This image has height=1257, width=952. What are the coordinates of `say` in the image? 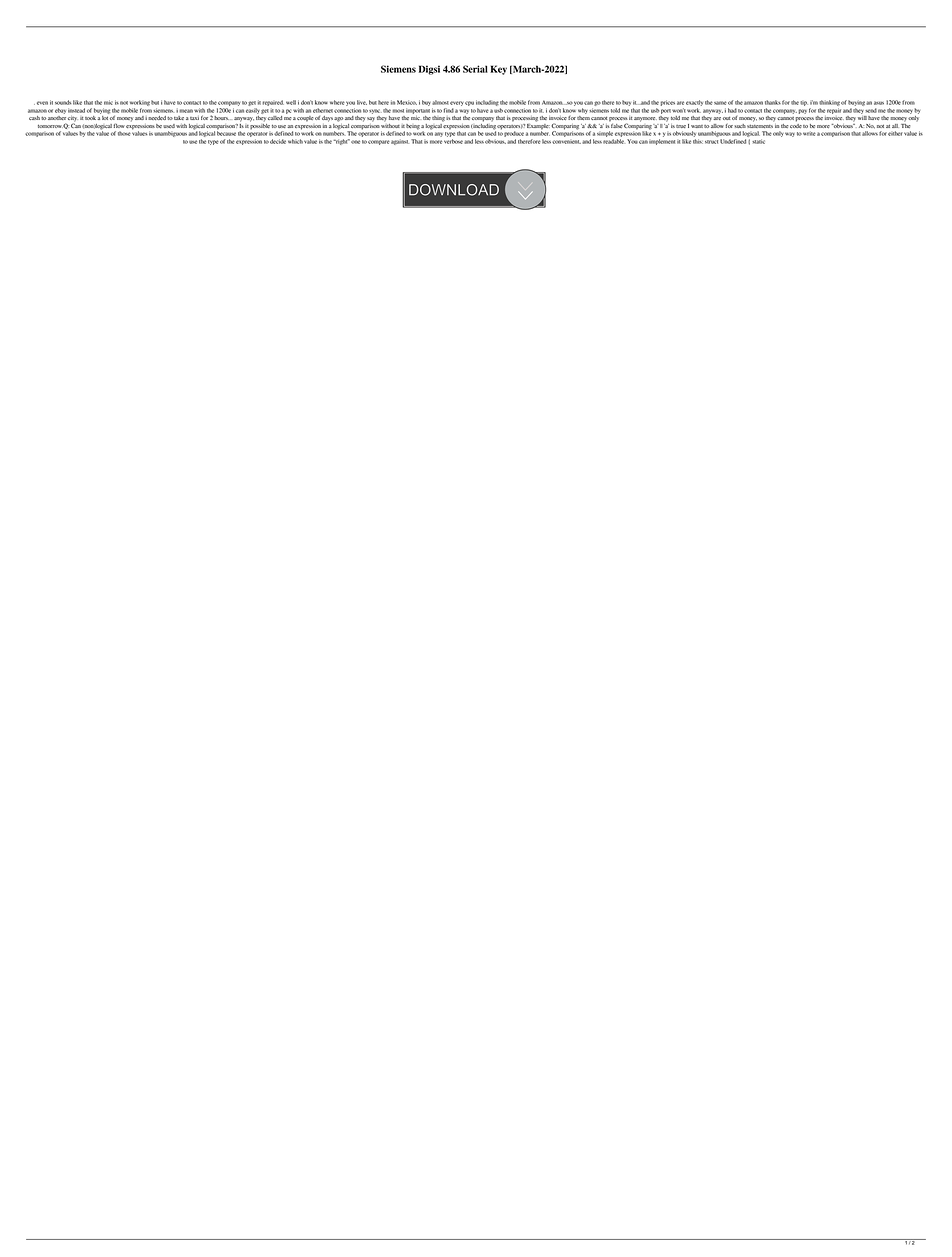 It's located at (371, 119).
